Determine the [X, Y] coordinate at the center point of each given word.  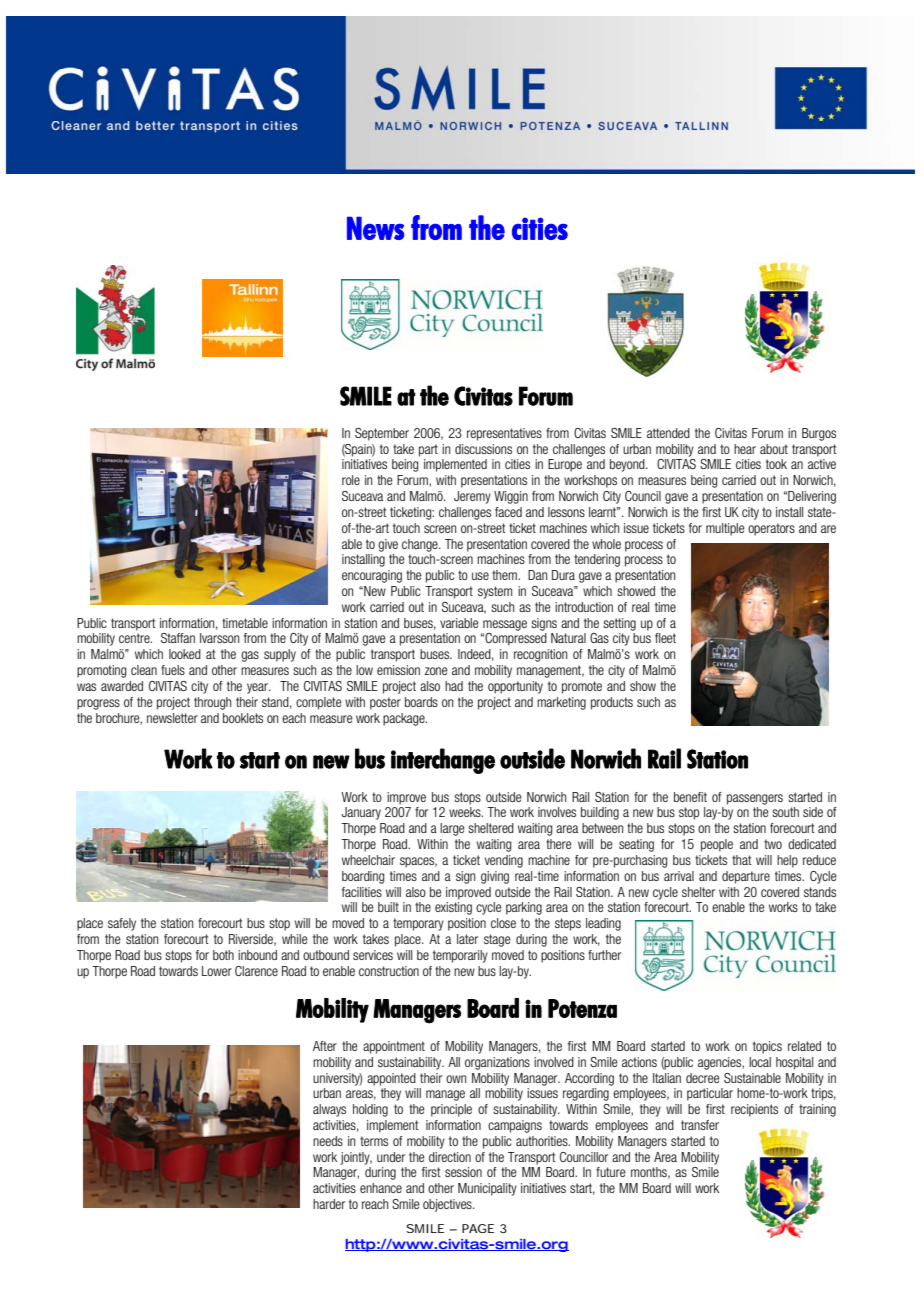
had [454, 686]
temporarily [460, 956]
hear [745, 449]
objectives [448, 1205]
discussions [483, 449]
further [604, 955]
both [223, 955]
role [351, 480]
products [612, 703]
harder [329, 1204]
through [212, 703]
